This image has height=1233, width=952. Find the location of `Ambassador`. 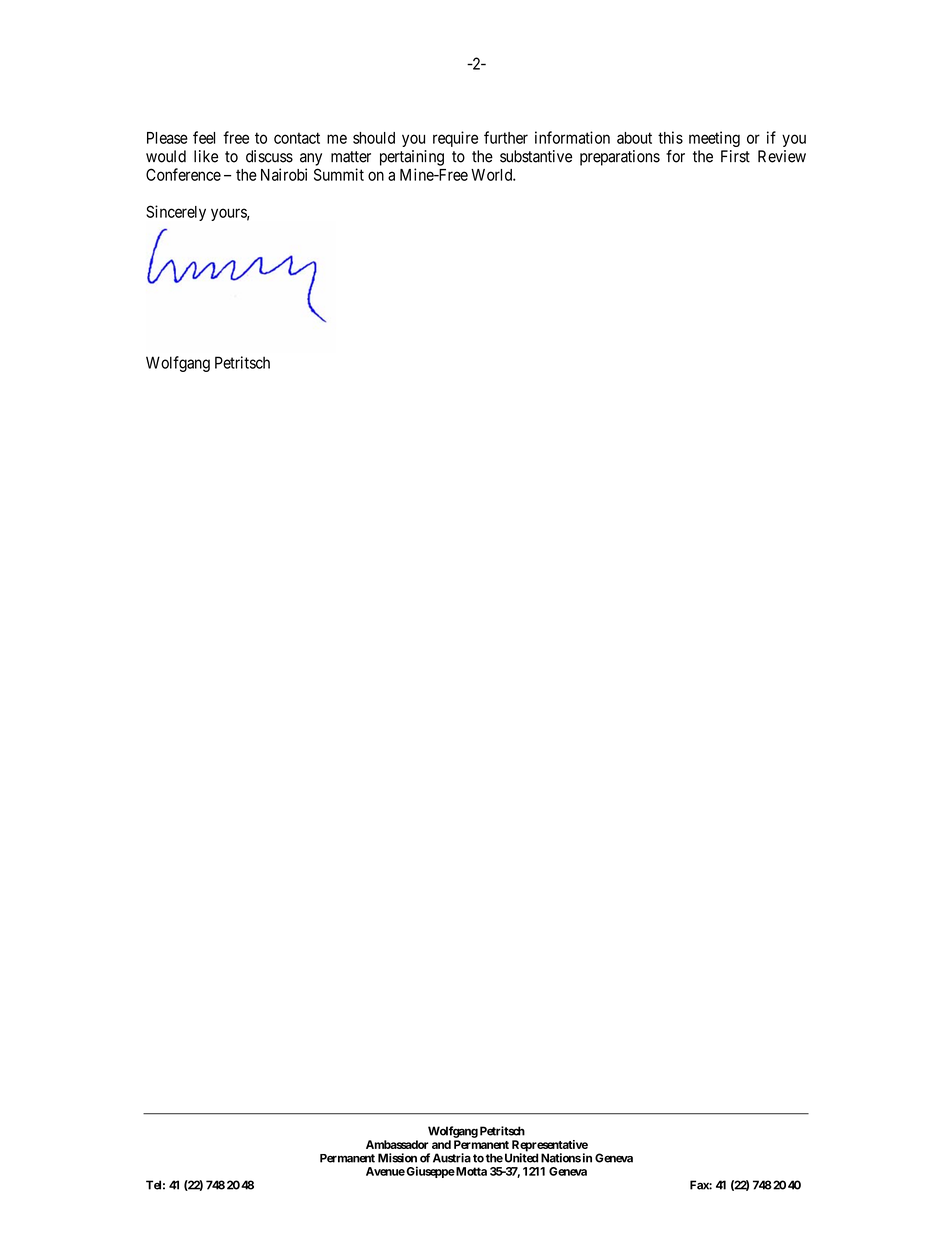

Ambassador is located at coordinates (397, 1144).
